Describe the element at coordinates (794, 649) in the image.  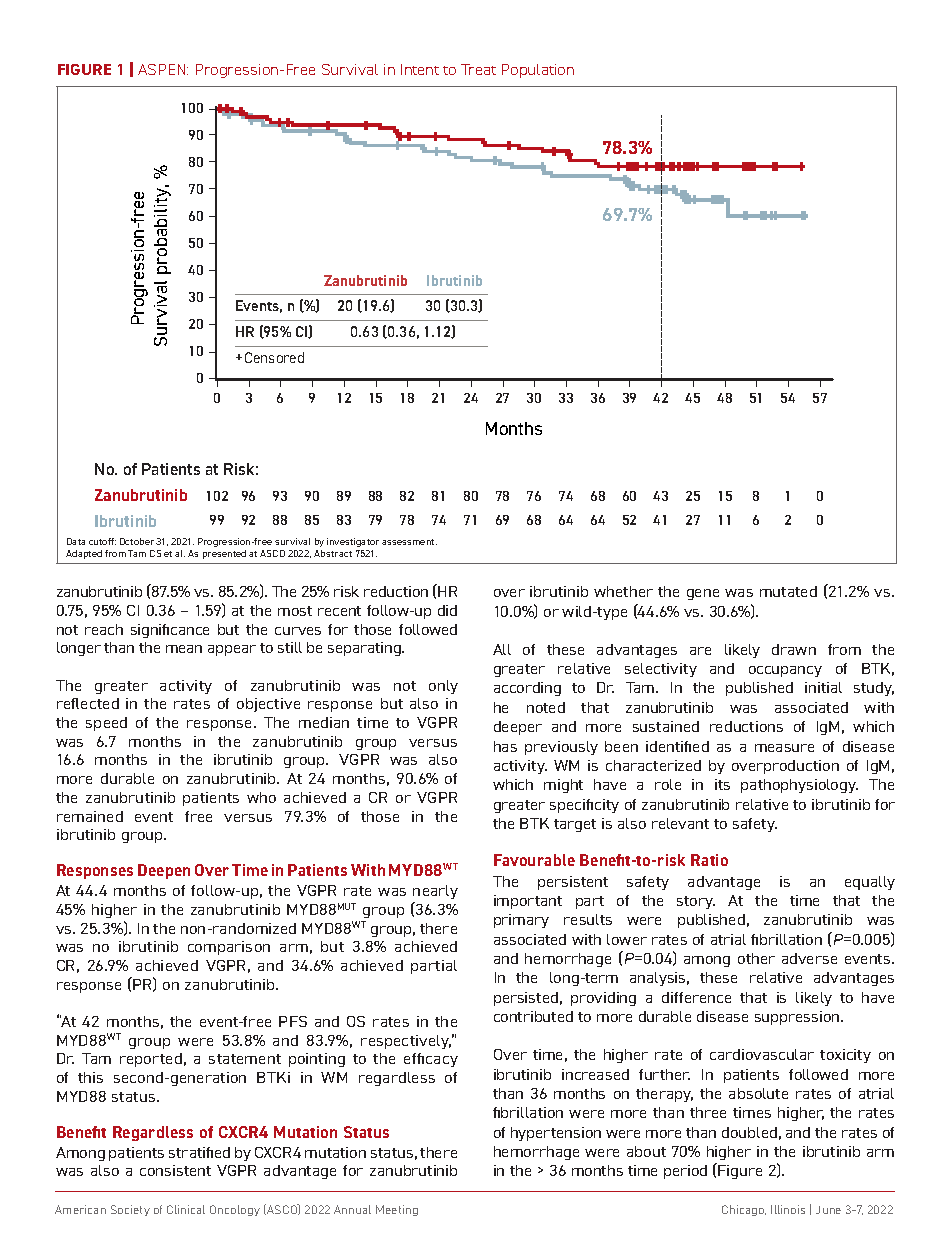
I see `drawn` at that location.
